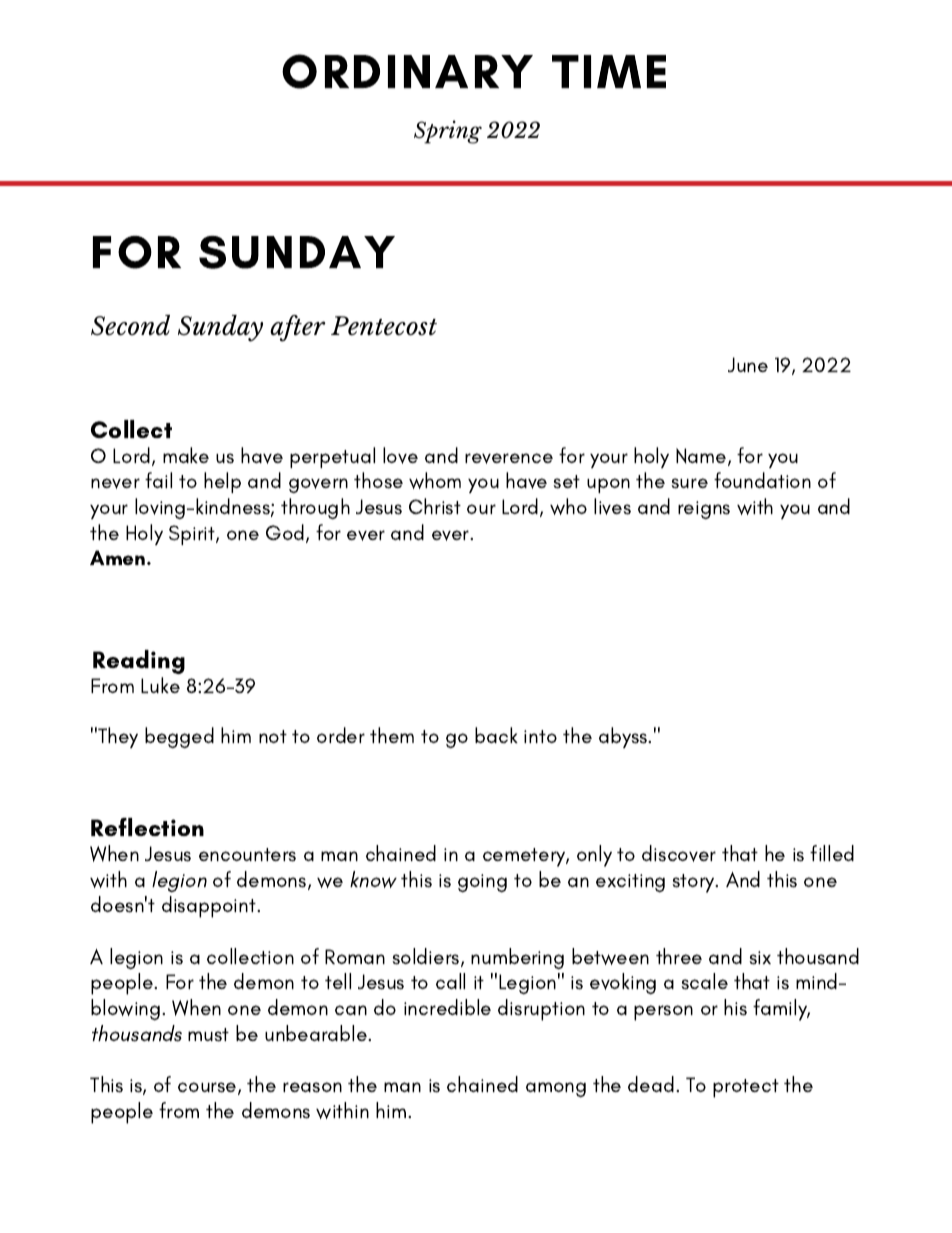 The image size is (952, 1233). I want to click on discover, so click(679, 853).
